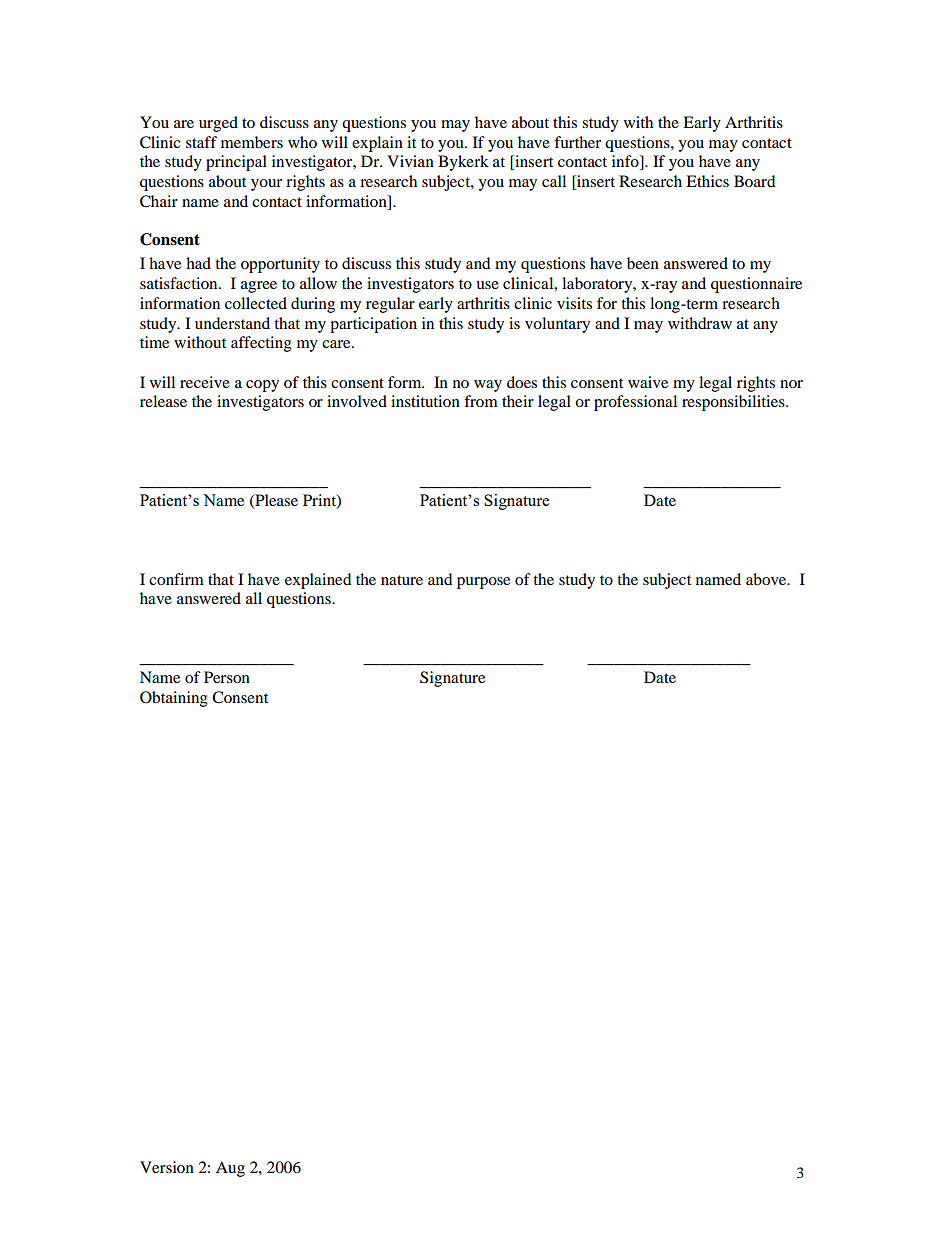 This screenshot has width=952, height=1233. What do you see at coordinates (410, 161) in the screenshot?
I see `Vivian` at bounding box center [410, 161].
